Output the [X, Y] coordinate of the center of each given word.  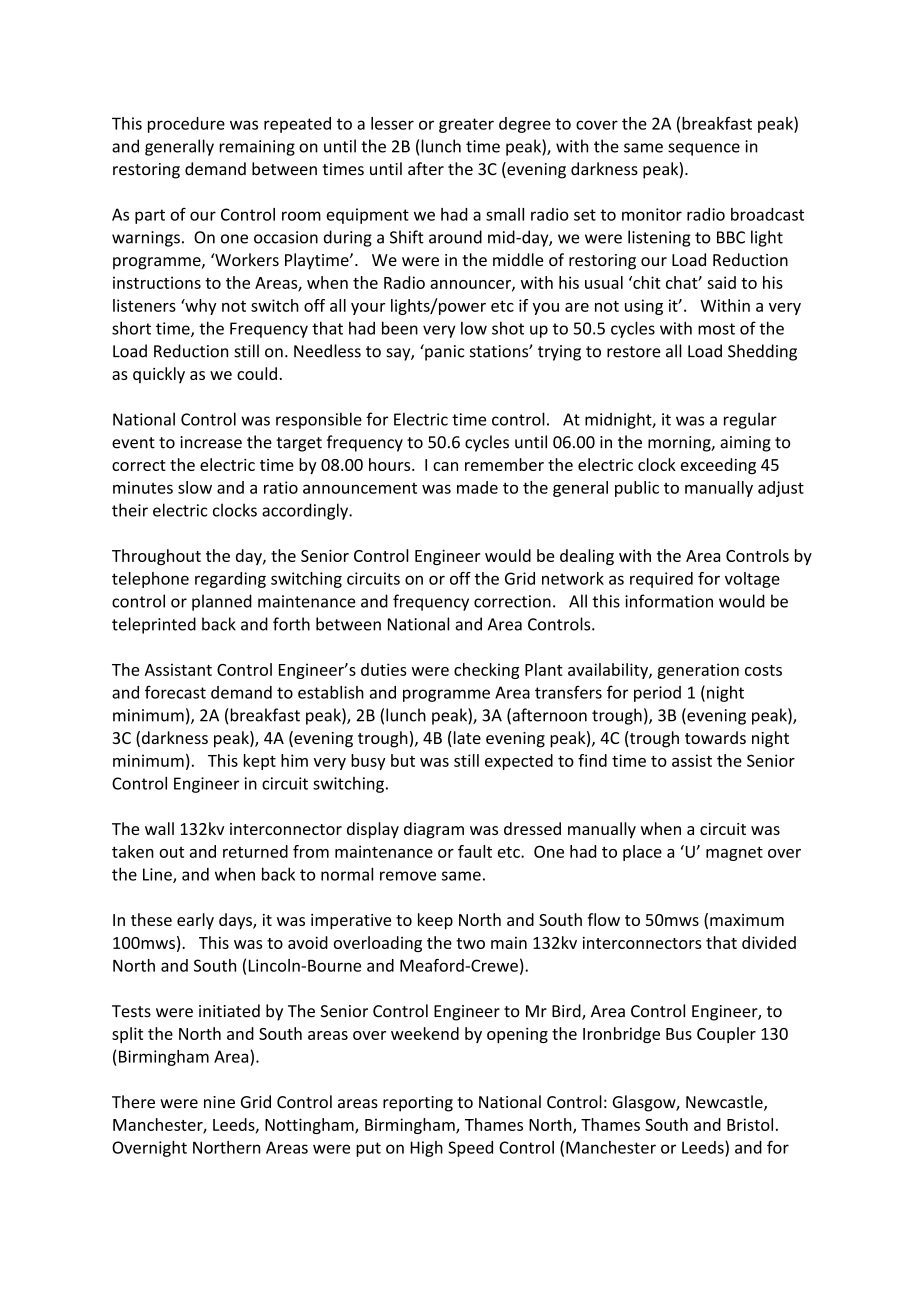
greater [466, 125]
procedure [186, 125]
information [669, 601]
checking [486, 671]
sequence [704, 149]
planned [222, 602]
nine [219, 1102]
